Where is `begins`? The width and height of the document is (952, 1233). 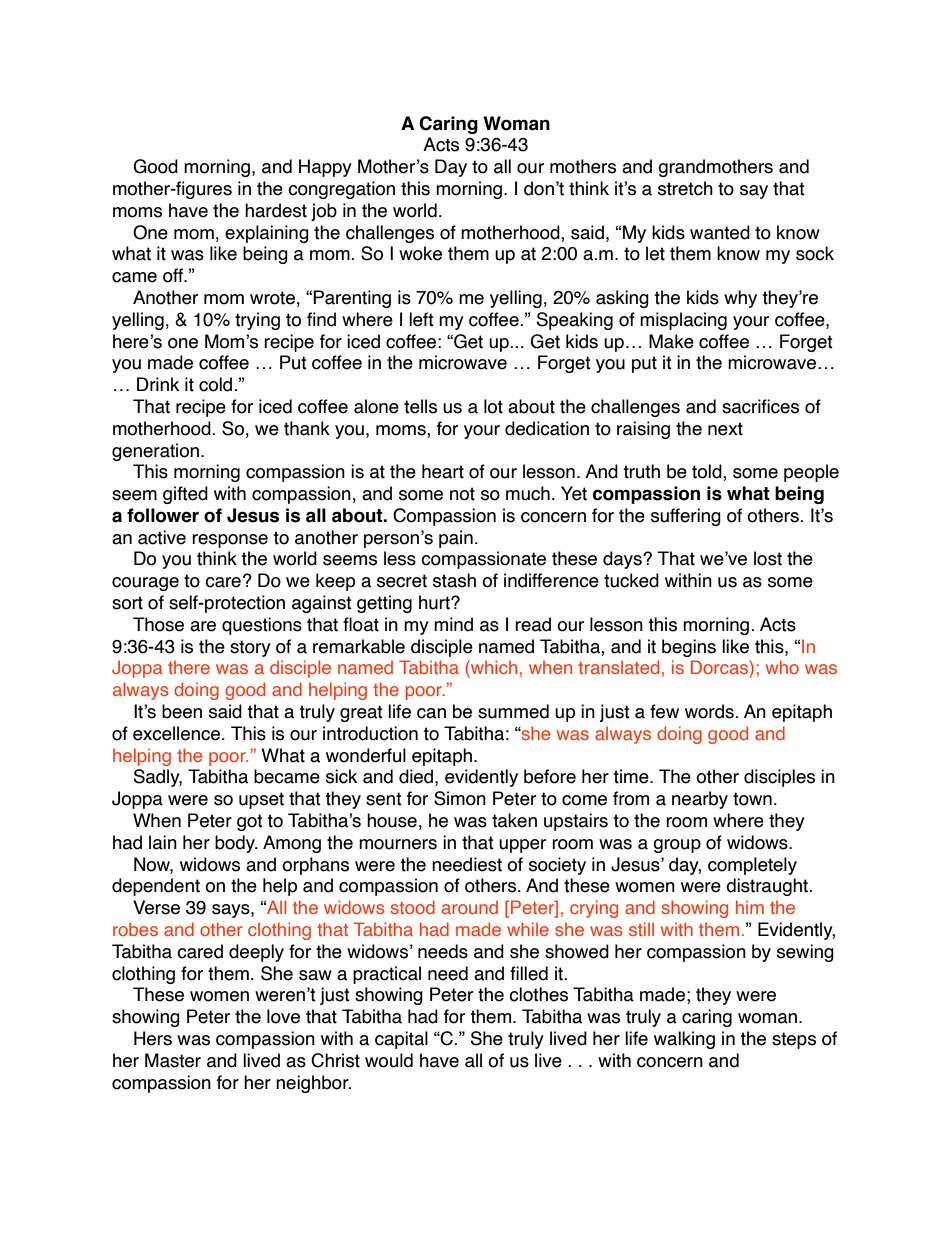 begins is located at coordinates (689, 648).
